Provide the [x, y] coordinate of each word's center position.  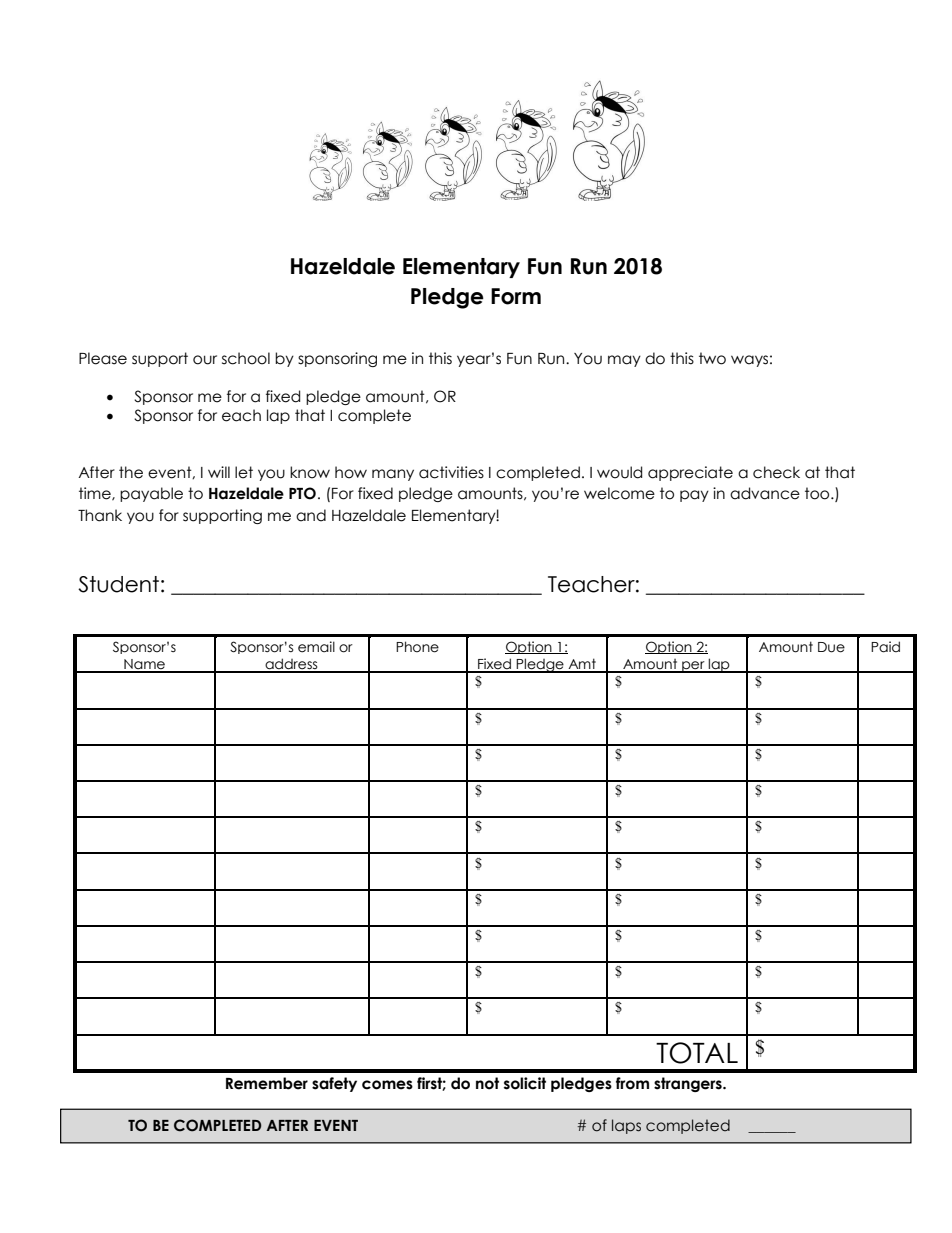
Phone [417, 647]
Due [831, 647]
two [712, 358]
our [205, 360]
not [487, 1083]
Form [516, 296]
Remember [267, 1083]
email [316, 647]
